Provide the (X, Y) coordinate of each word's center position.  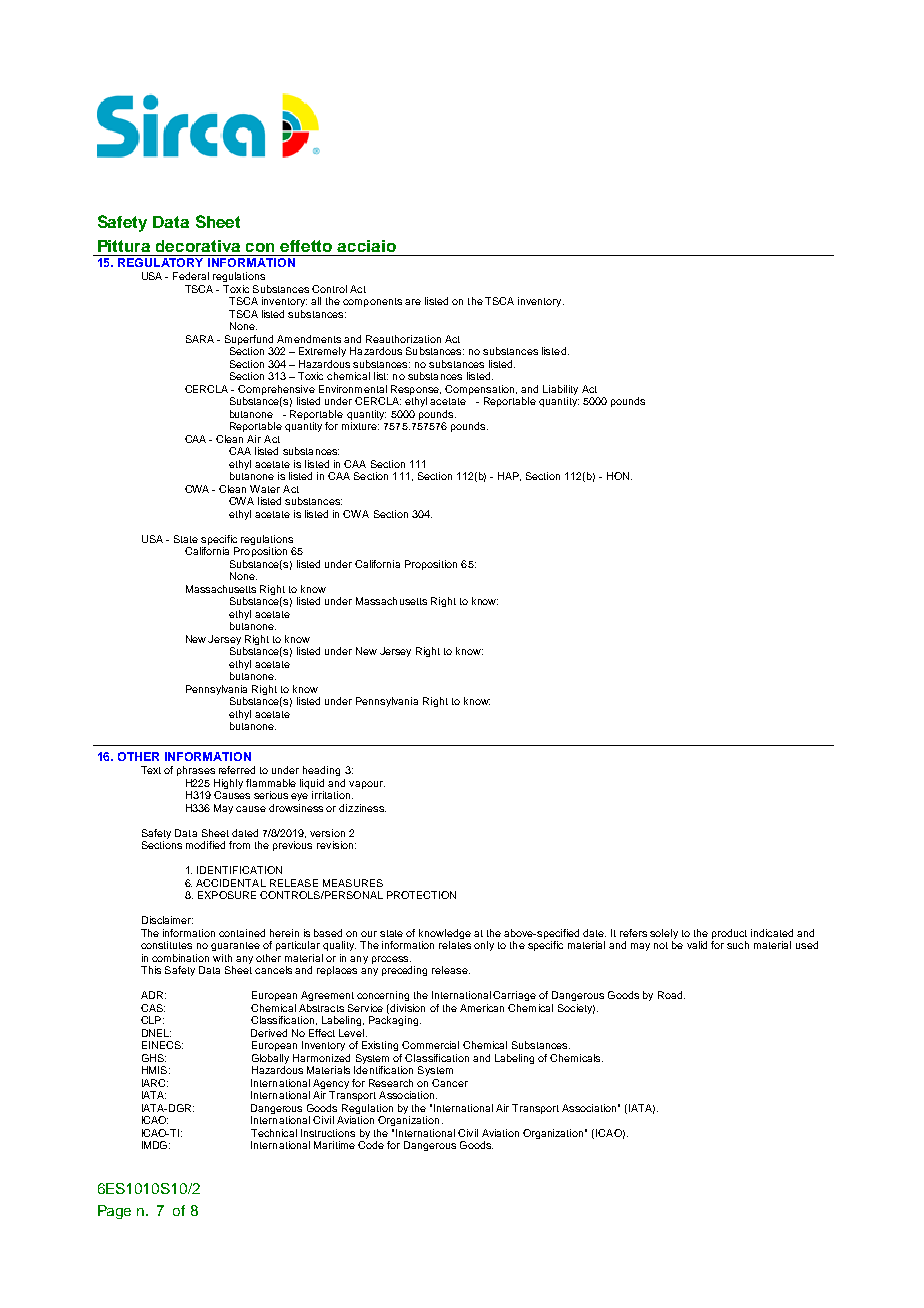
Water (265, 489)
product (729, 934)
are (413, 302)
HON (619, 476)
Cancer (450, 1083)
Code (371, 1145)
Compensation (481, 390)
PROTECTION (421, 895)
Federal (191, 276)
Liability (560, 391)
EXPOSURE (227, 895)
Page (114, 1212)
